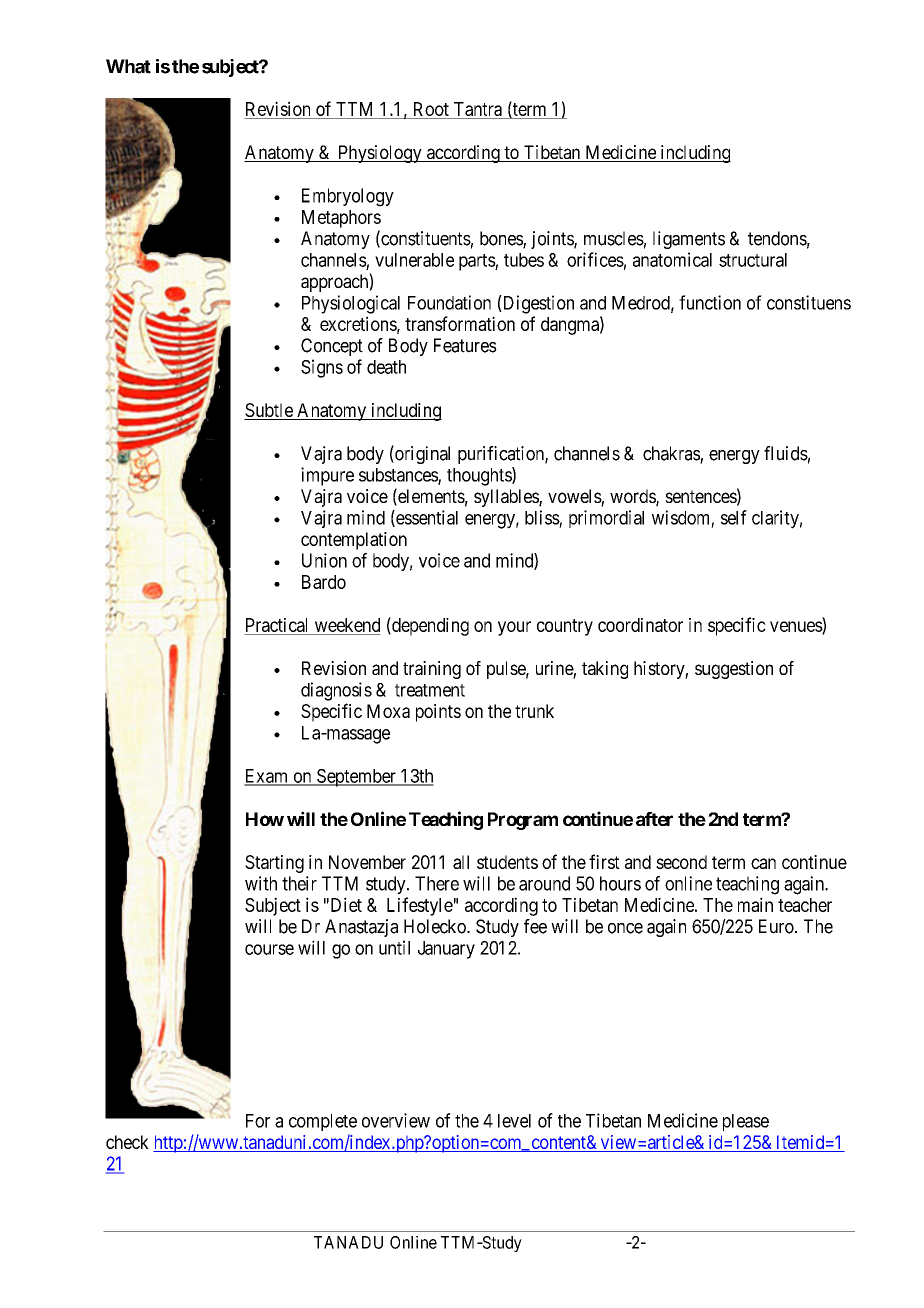 This screenshot has width=924, height=1308. What do you see at coordinates (514, 628) in the screenshot?
I see `your` at bounding box center [514, 628].
